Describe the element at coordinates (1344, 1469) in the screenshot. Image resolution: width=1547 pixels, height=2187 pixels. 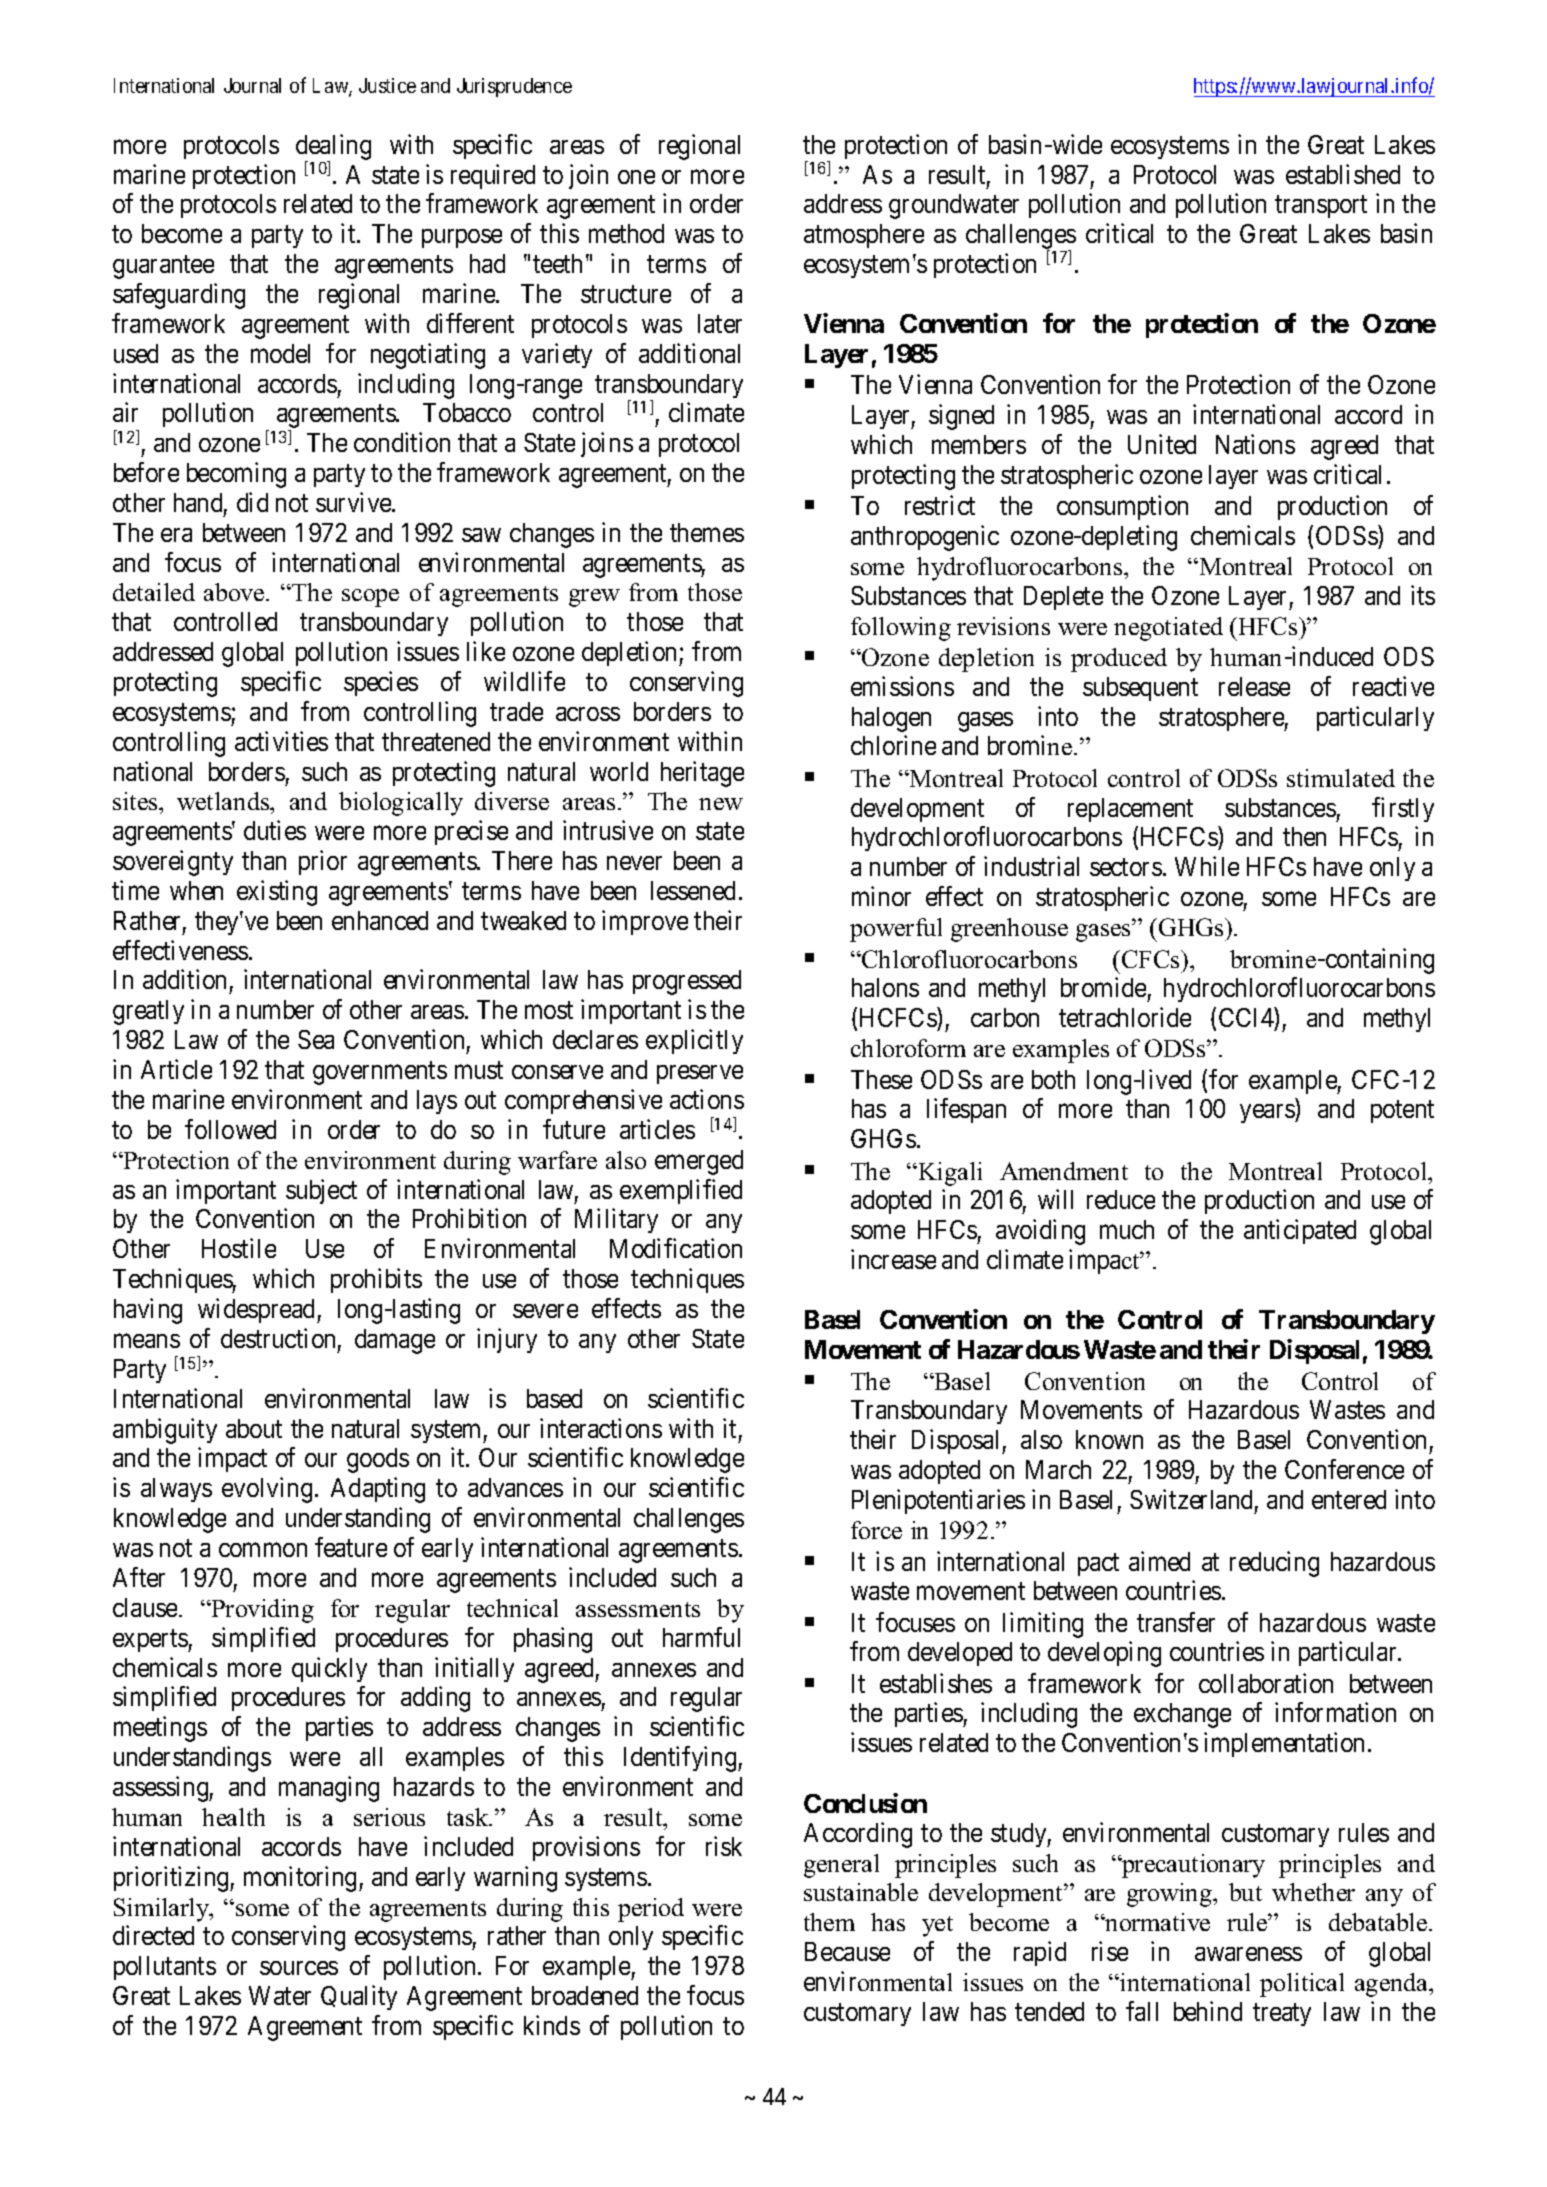
I see `Conference` at that location.
